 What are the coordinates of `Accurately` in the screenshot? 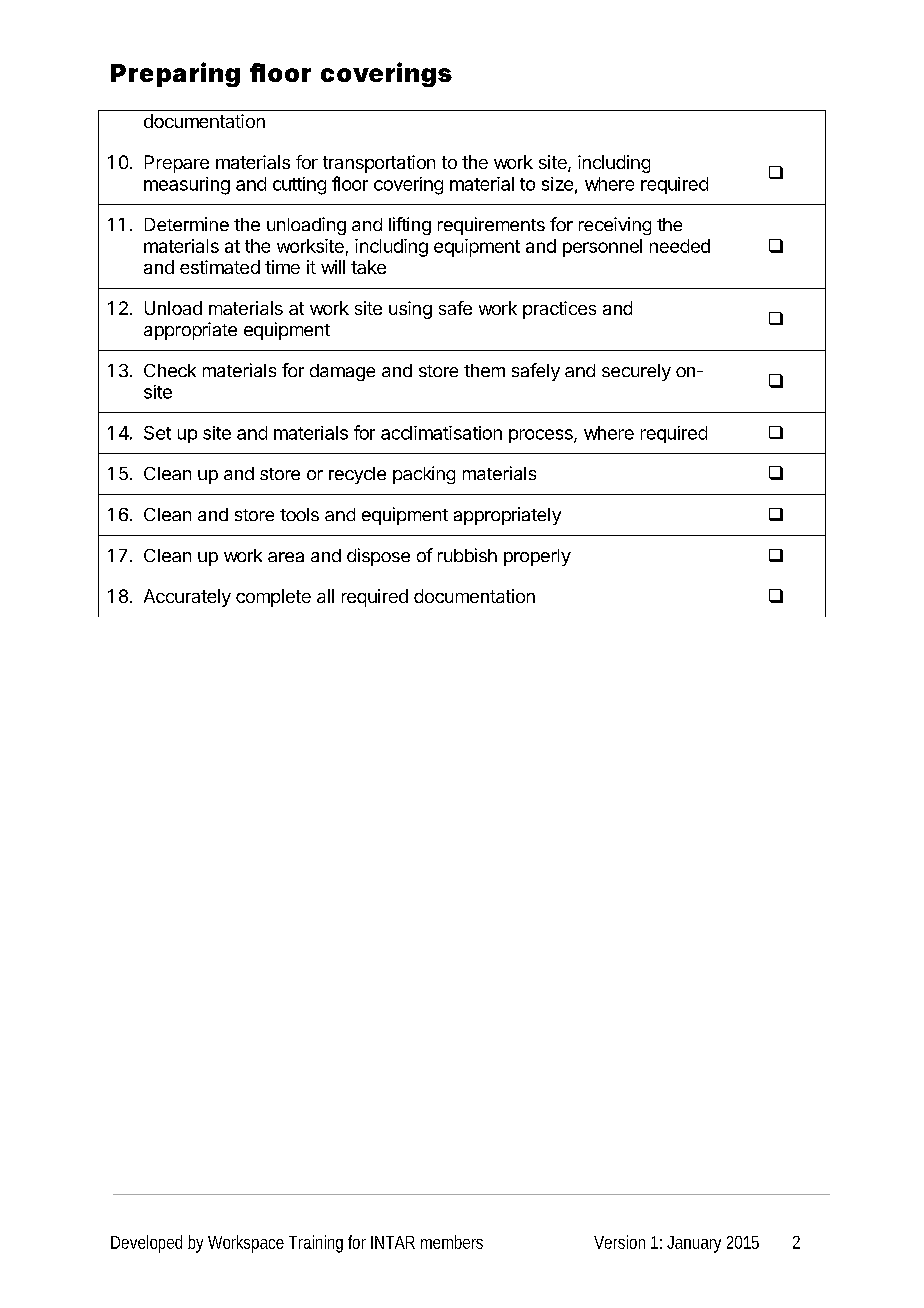 It's located at (187, 598).
